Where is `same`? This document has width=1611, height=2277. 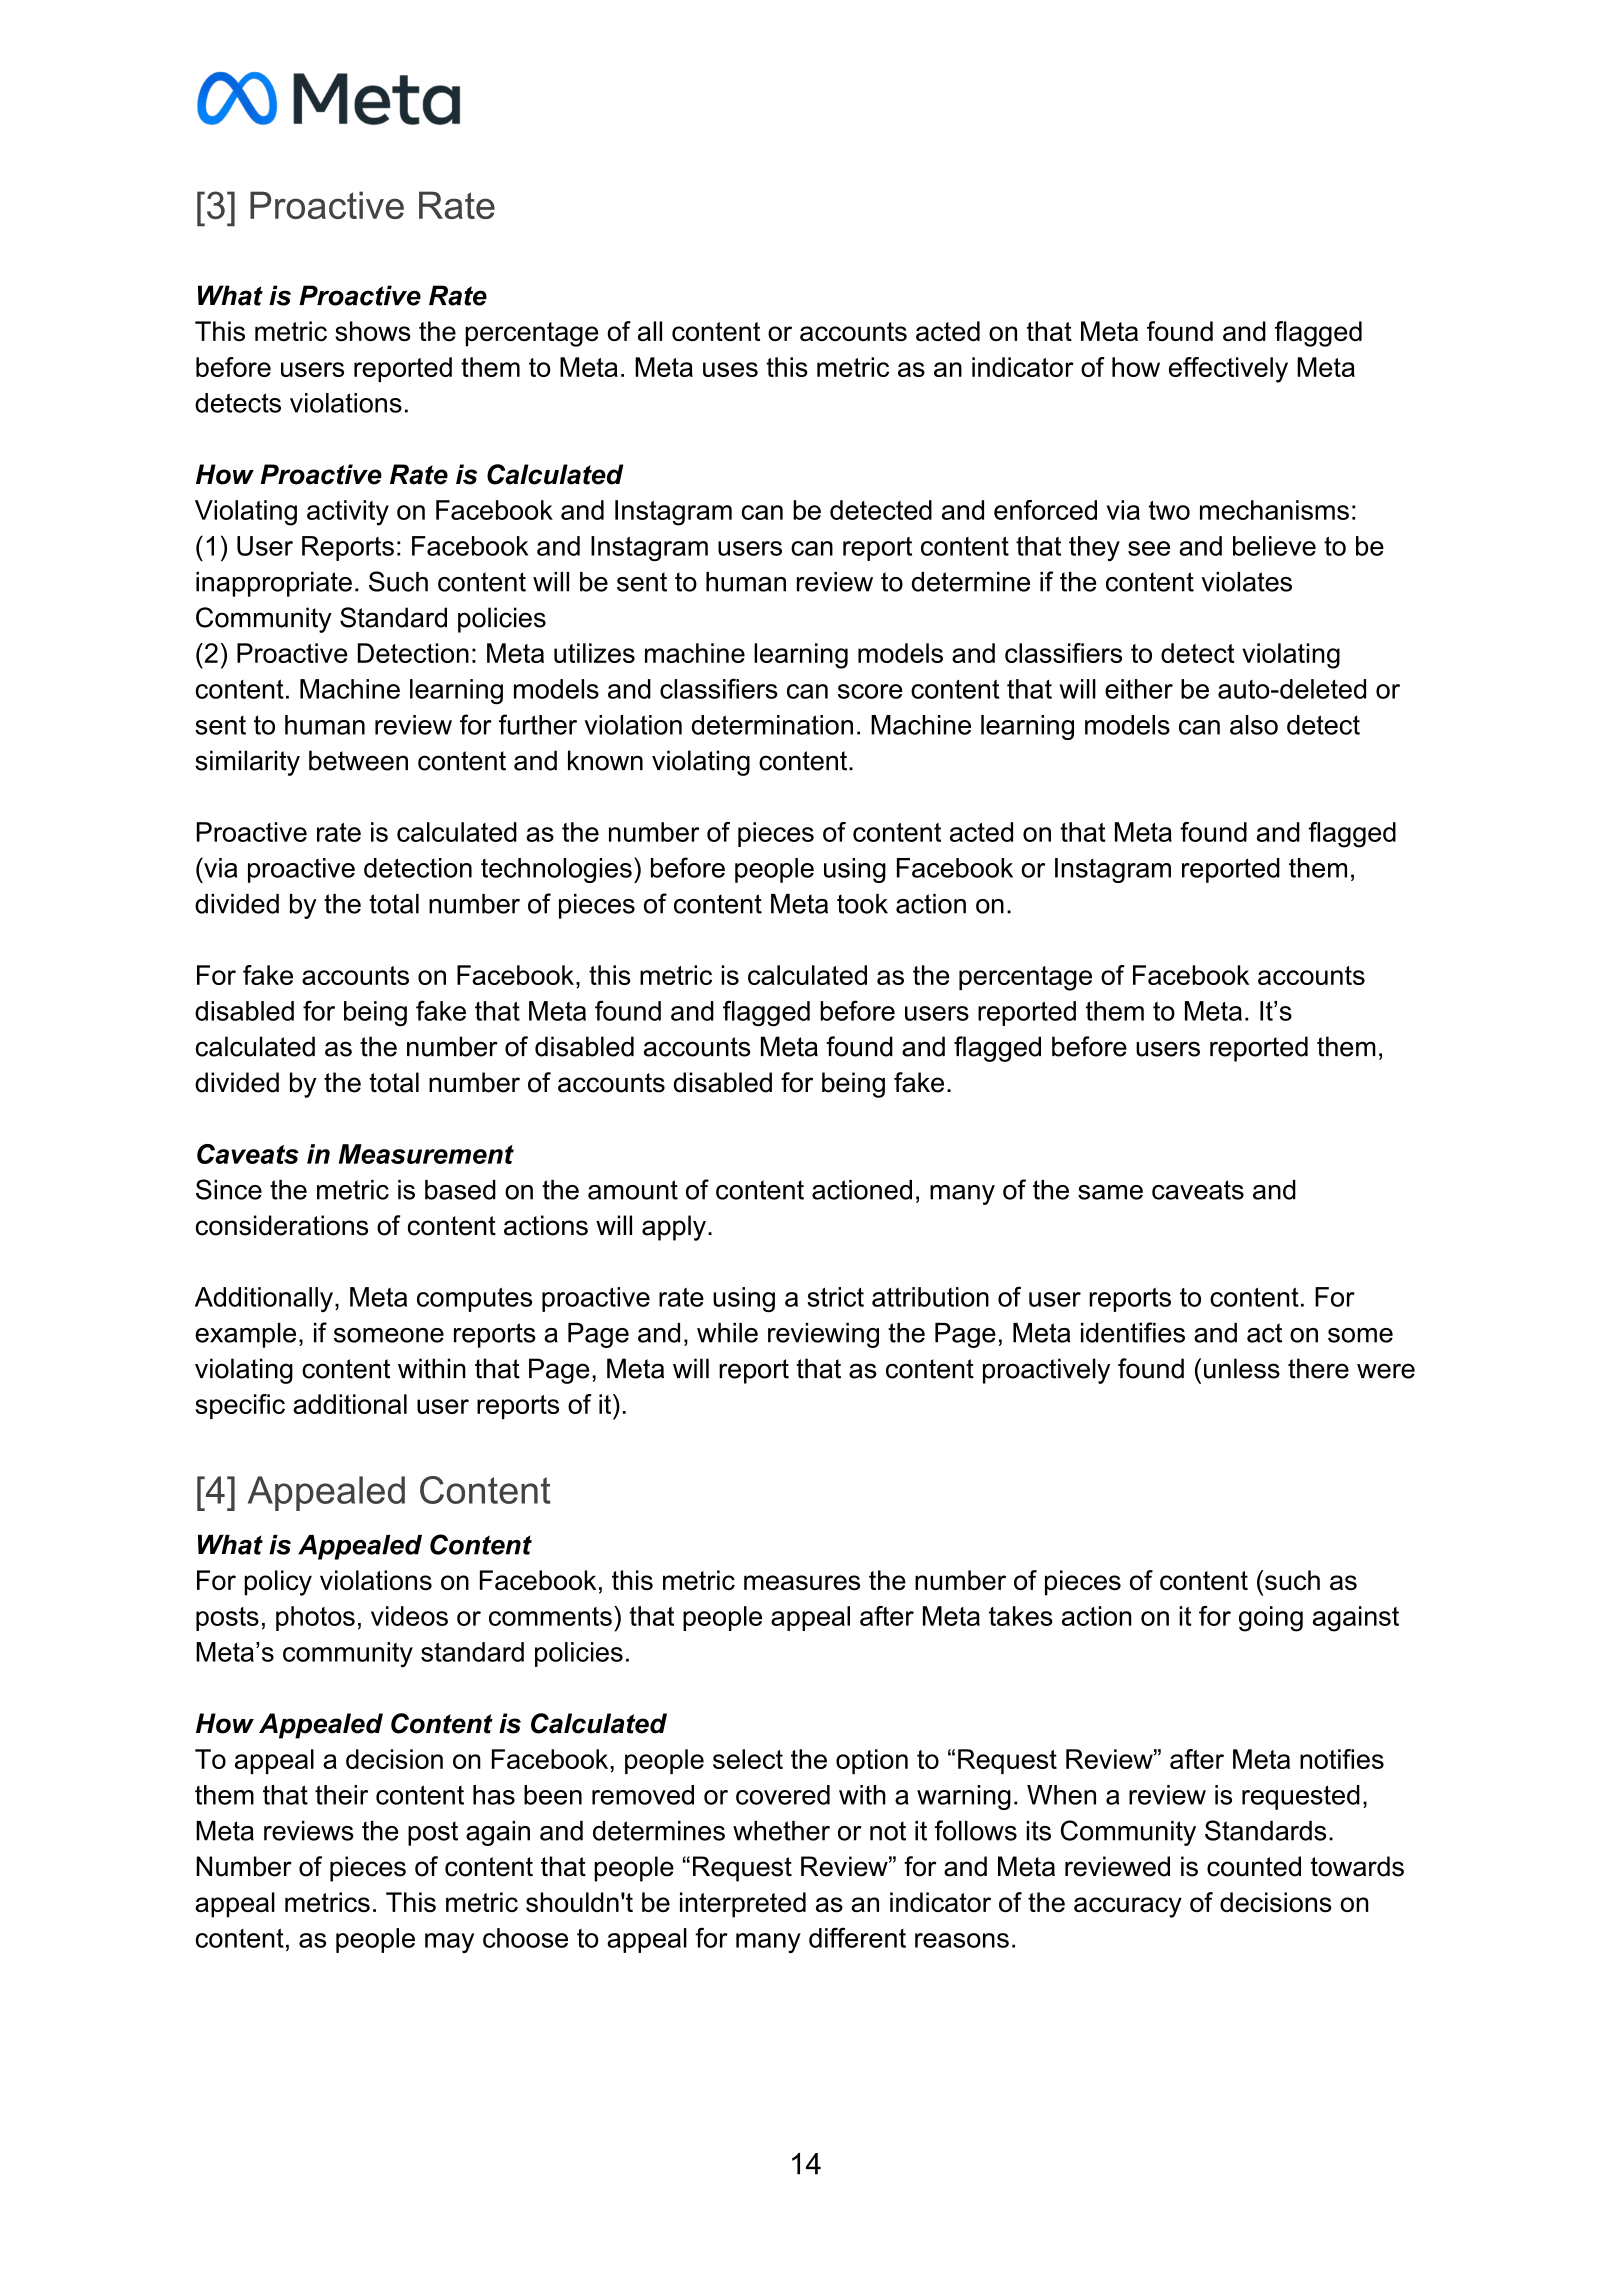 same is located at coordinates (1110, 1192).
